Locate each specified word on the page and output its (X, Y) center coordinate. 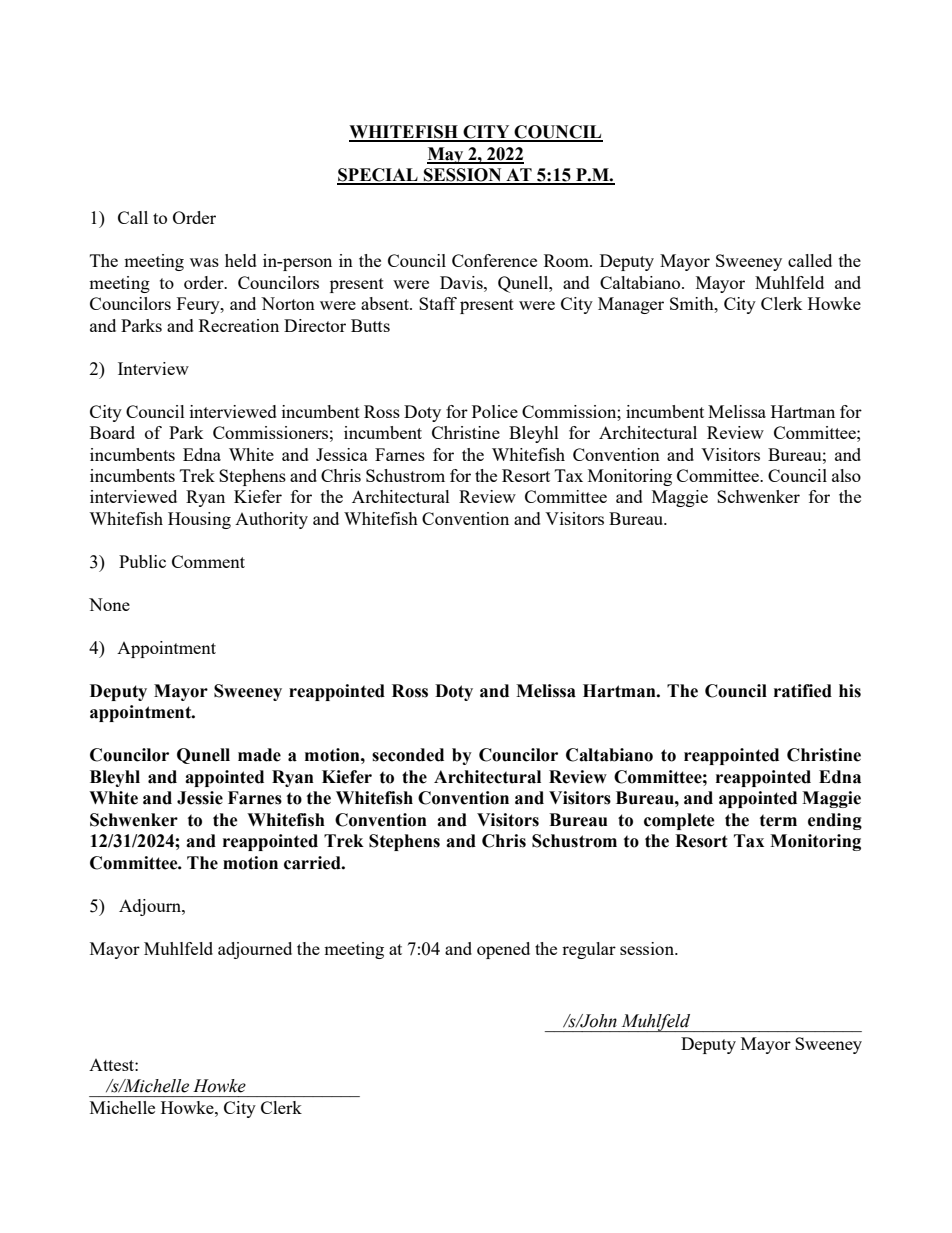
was (204, 262)
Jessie (200, 798)
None (109, 604)
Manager (631, 305)
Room (567, 260)
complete (679, 821)
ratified (803, 691)
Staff (438, 303)
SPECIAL (378, 176)
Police (495, 411)
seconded (408, 755)
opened (503, 950)
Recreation (239, 325)
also (846, 475)
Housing (199, 520)
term (778, 820)
